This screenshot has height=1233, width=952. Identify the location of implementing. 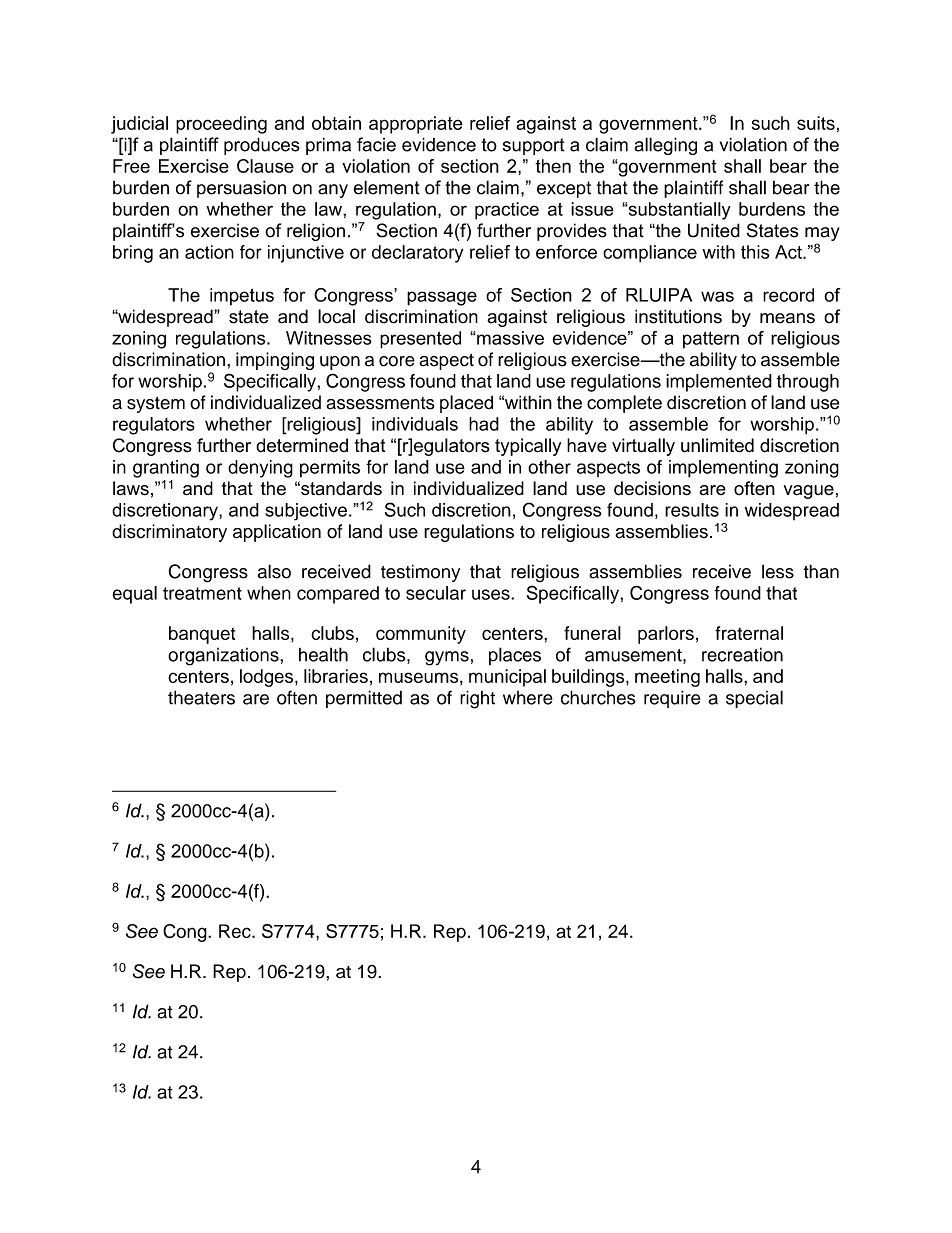
(723, 469).
